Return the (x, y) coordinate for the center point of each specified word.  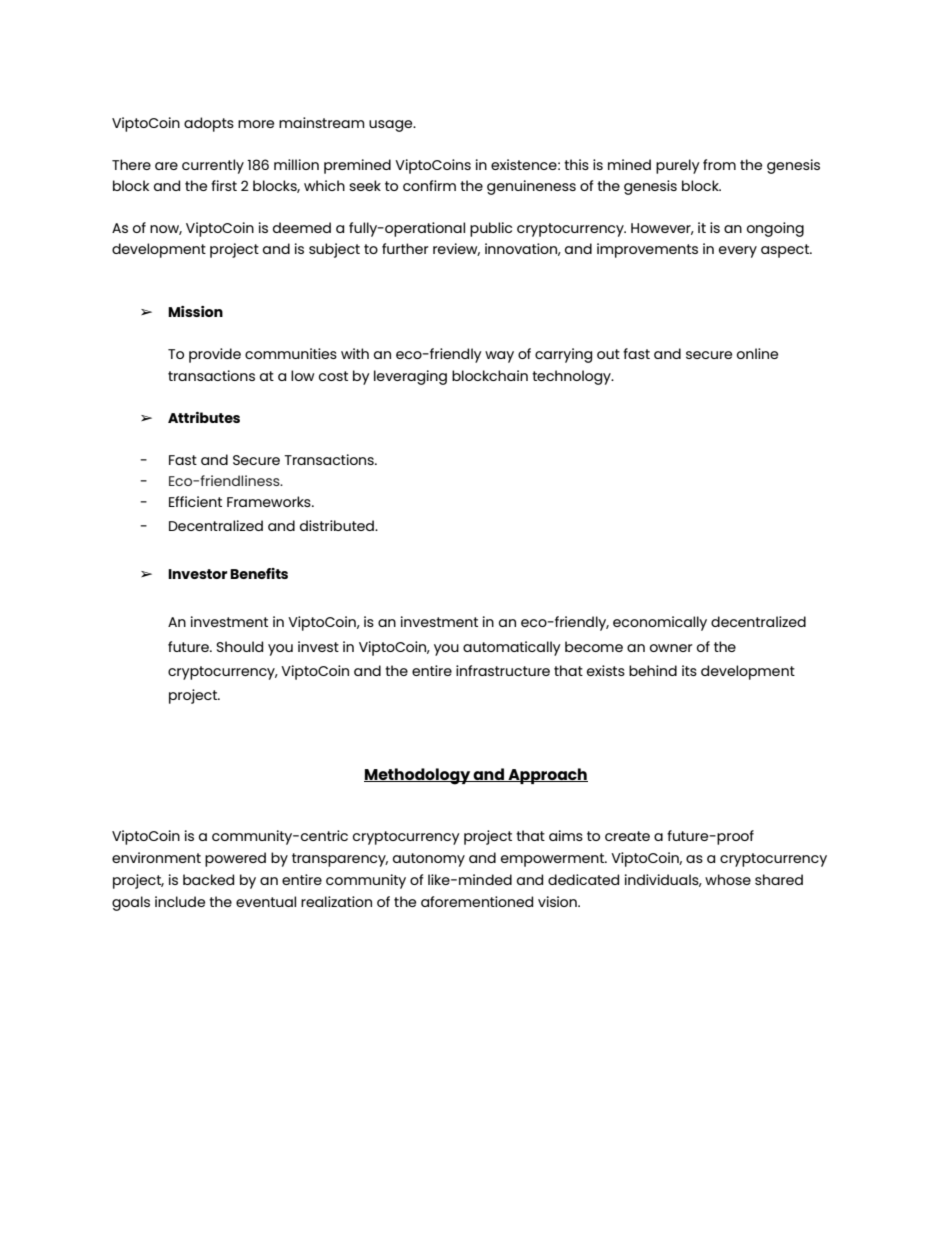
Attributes (204, 417)
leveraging (410, 377)
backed (208, 879)
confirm (429, 185)
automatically (512, 648)
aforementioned (477, 901)
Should (239, 646)
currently (213, 166)
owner (671, 648)
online (757, 353)
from (719, 164)
